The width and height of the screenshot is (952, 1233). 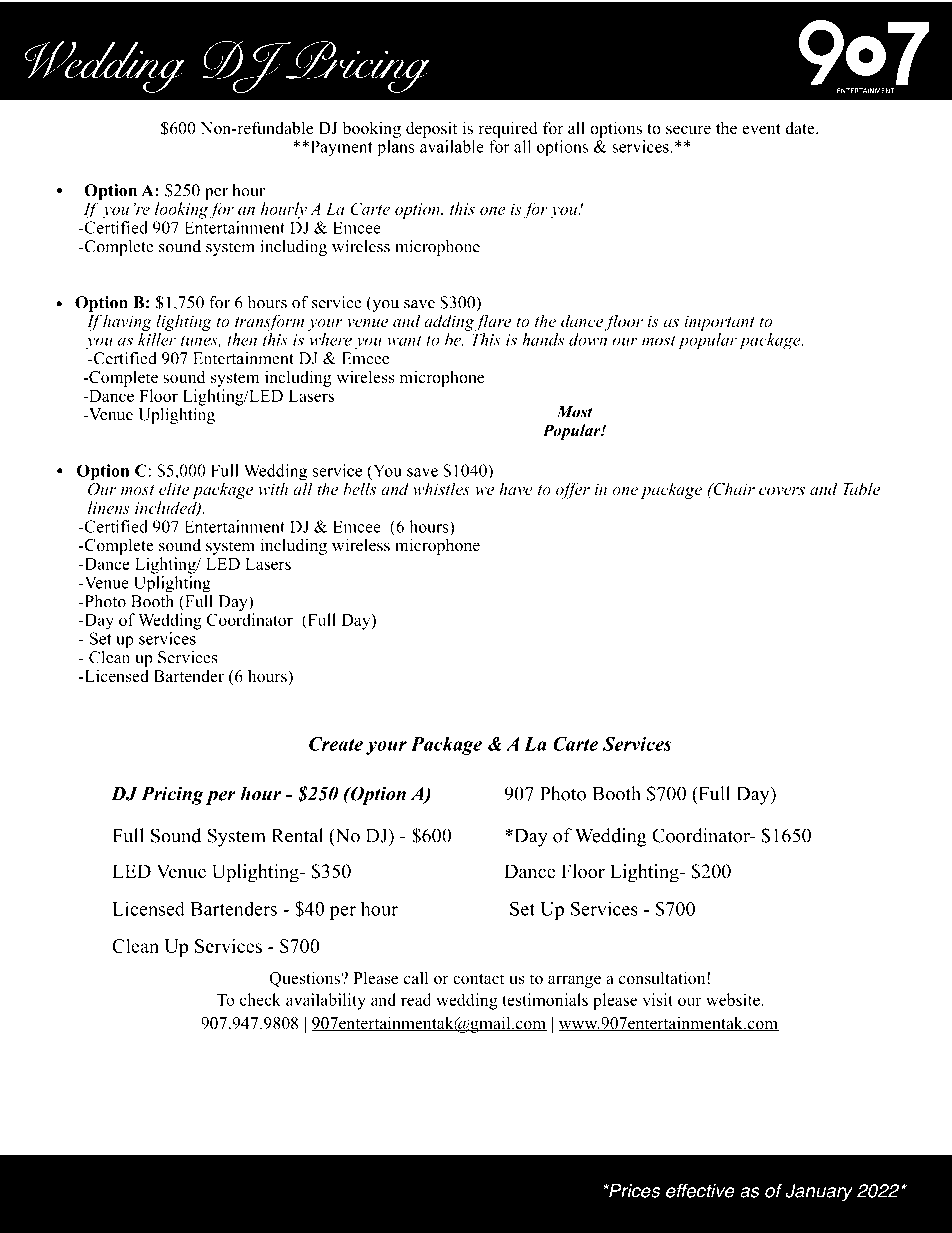 I want to click on check, so click(x=260, y=999).
